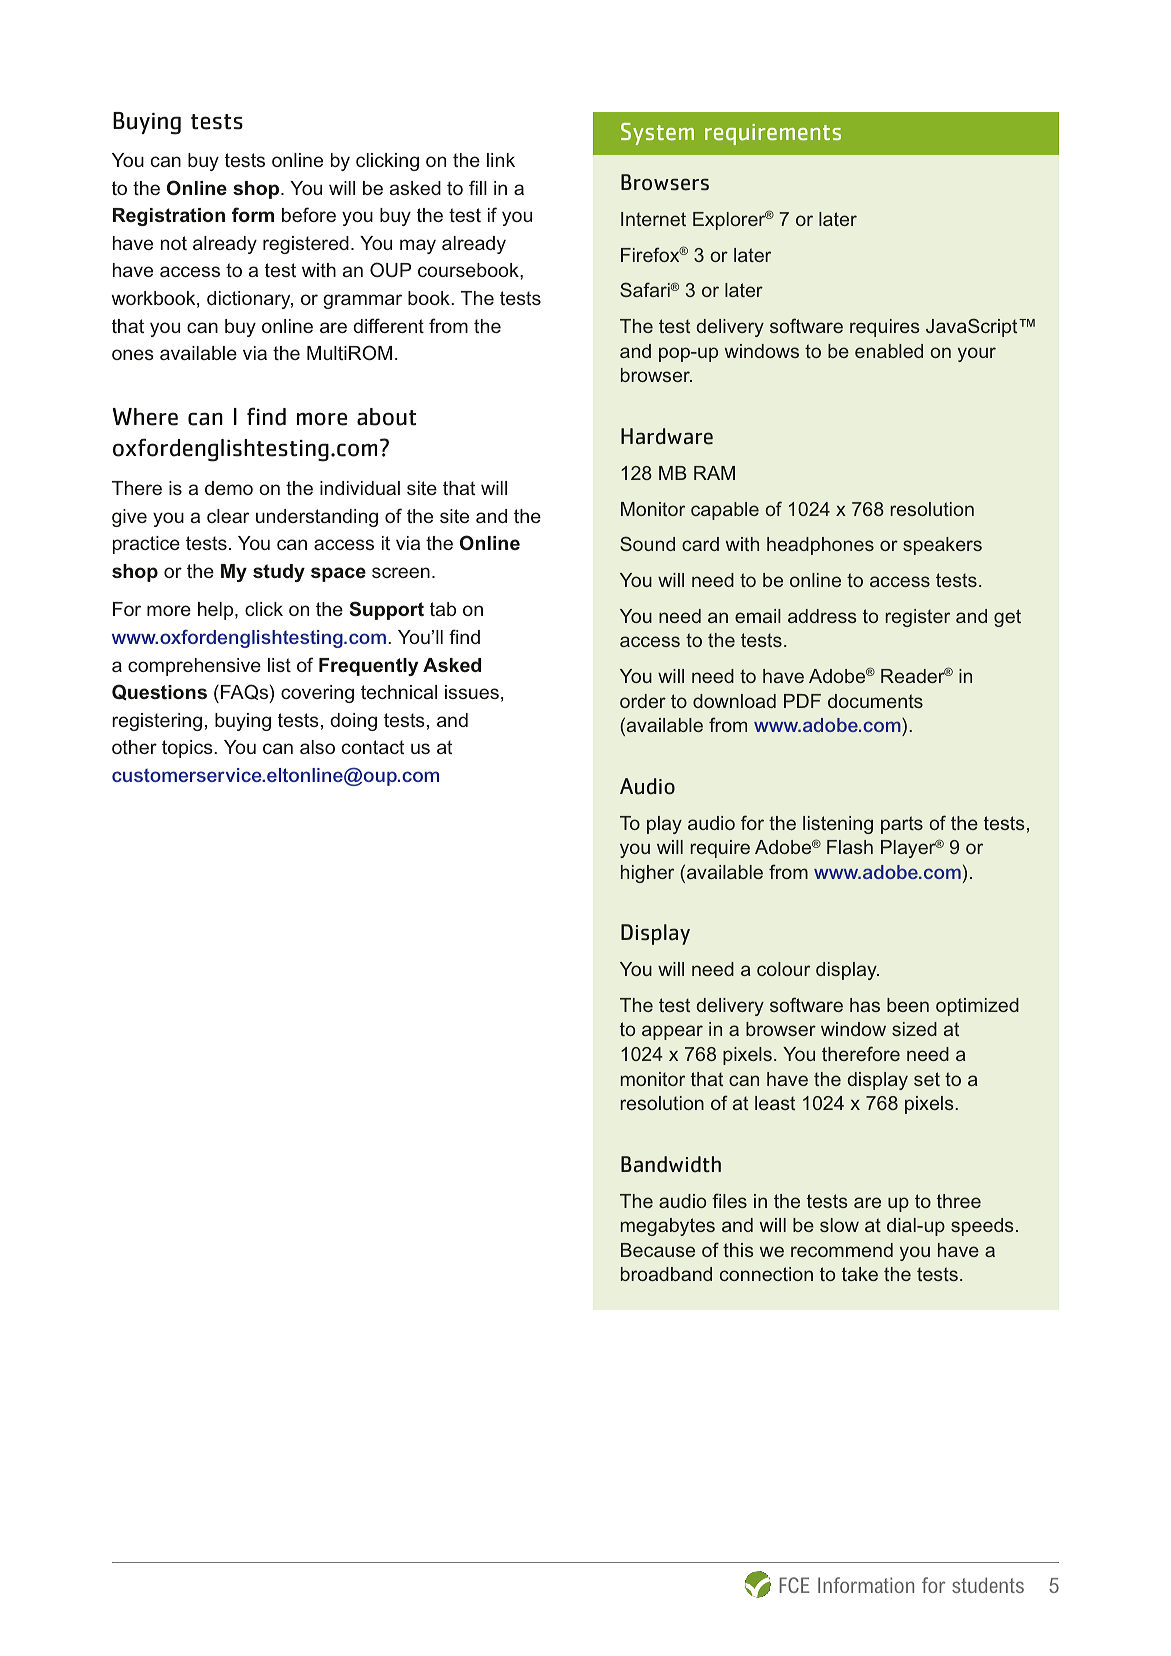 The width and height of the screenshot is (1171, 1656). I want to click on link, so click(501, 160).
